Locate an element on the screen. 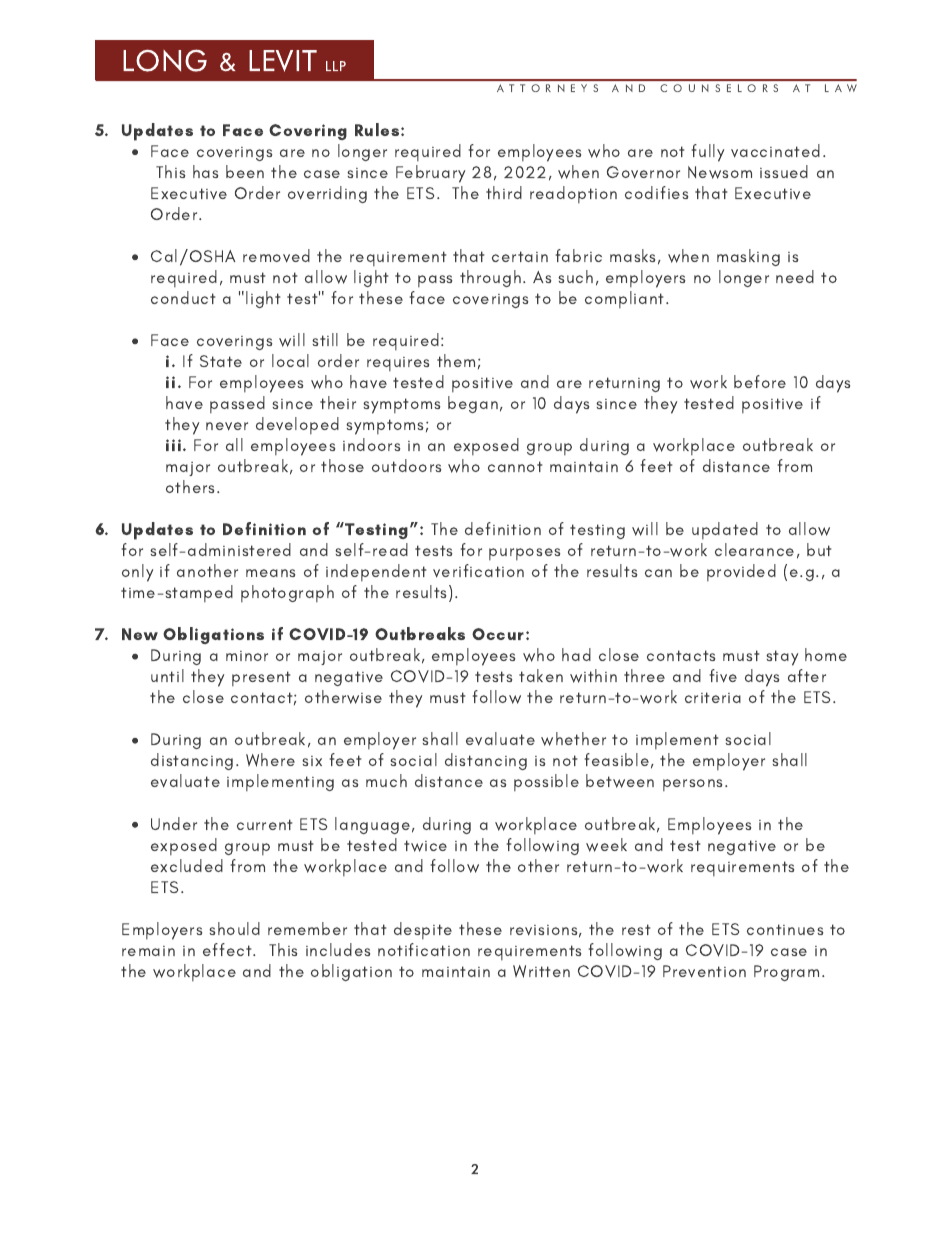 This screenshot has width=952, height=1233. effect is located at coordinates (228, 949).
